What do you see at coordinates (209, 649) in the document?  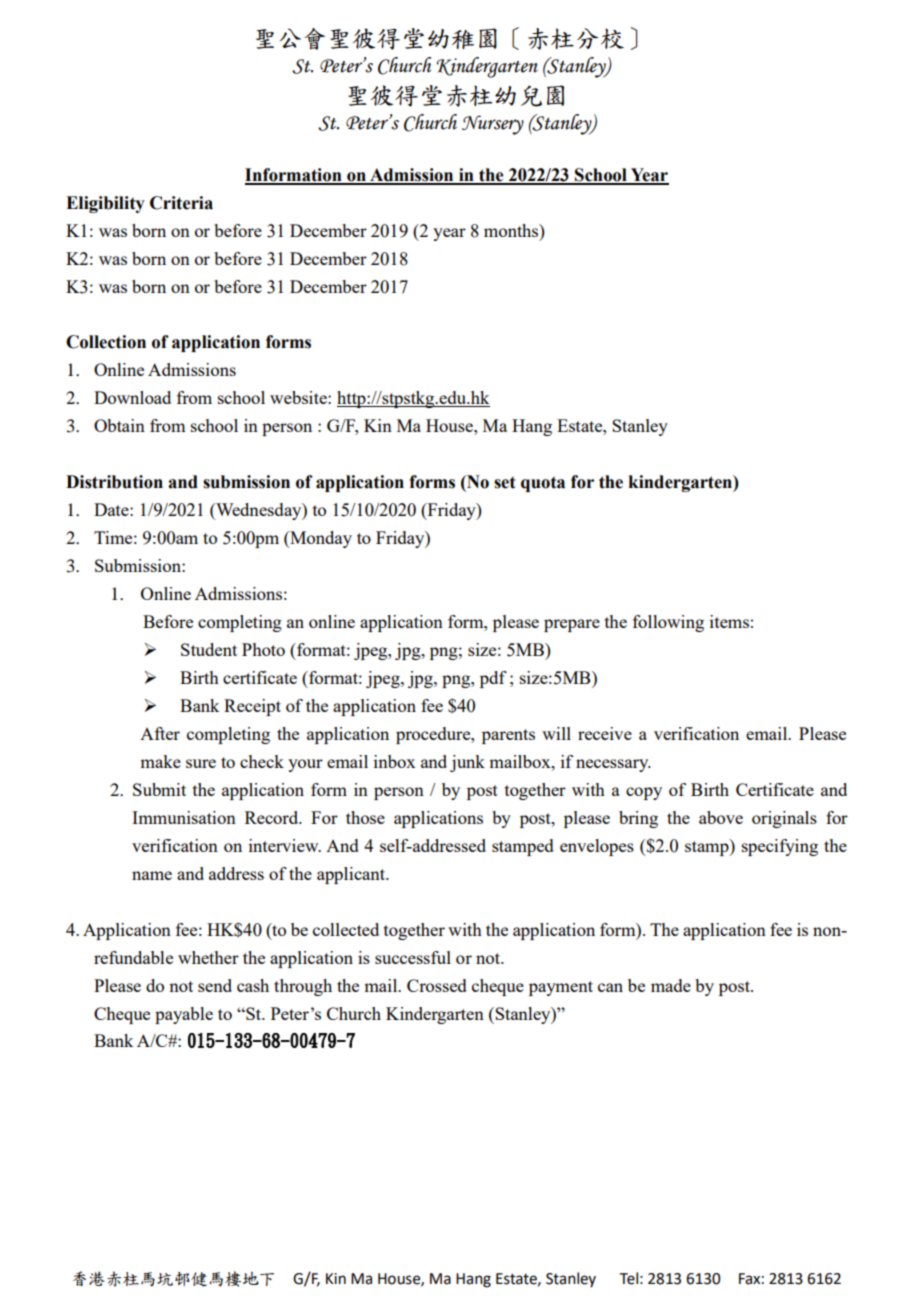 I see `Student` at bounding box center [209, 649].
